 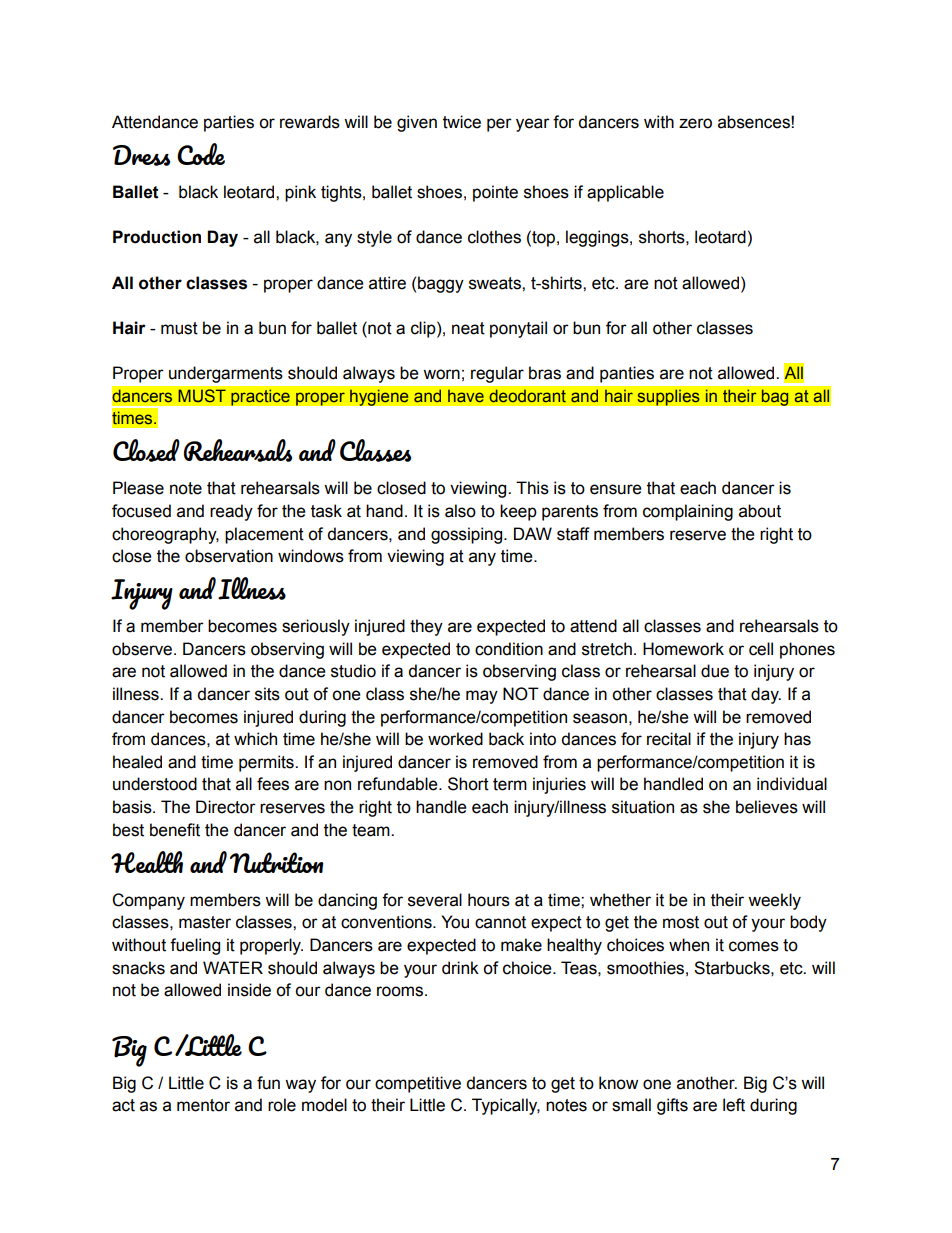 What do you see at coordinates (143, 649) in the page?
I see `observe` at bounding box center [143, 649].
